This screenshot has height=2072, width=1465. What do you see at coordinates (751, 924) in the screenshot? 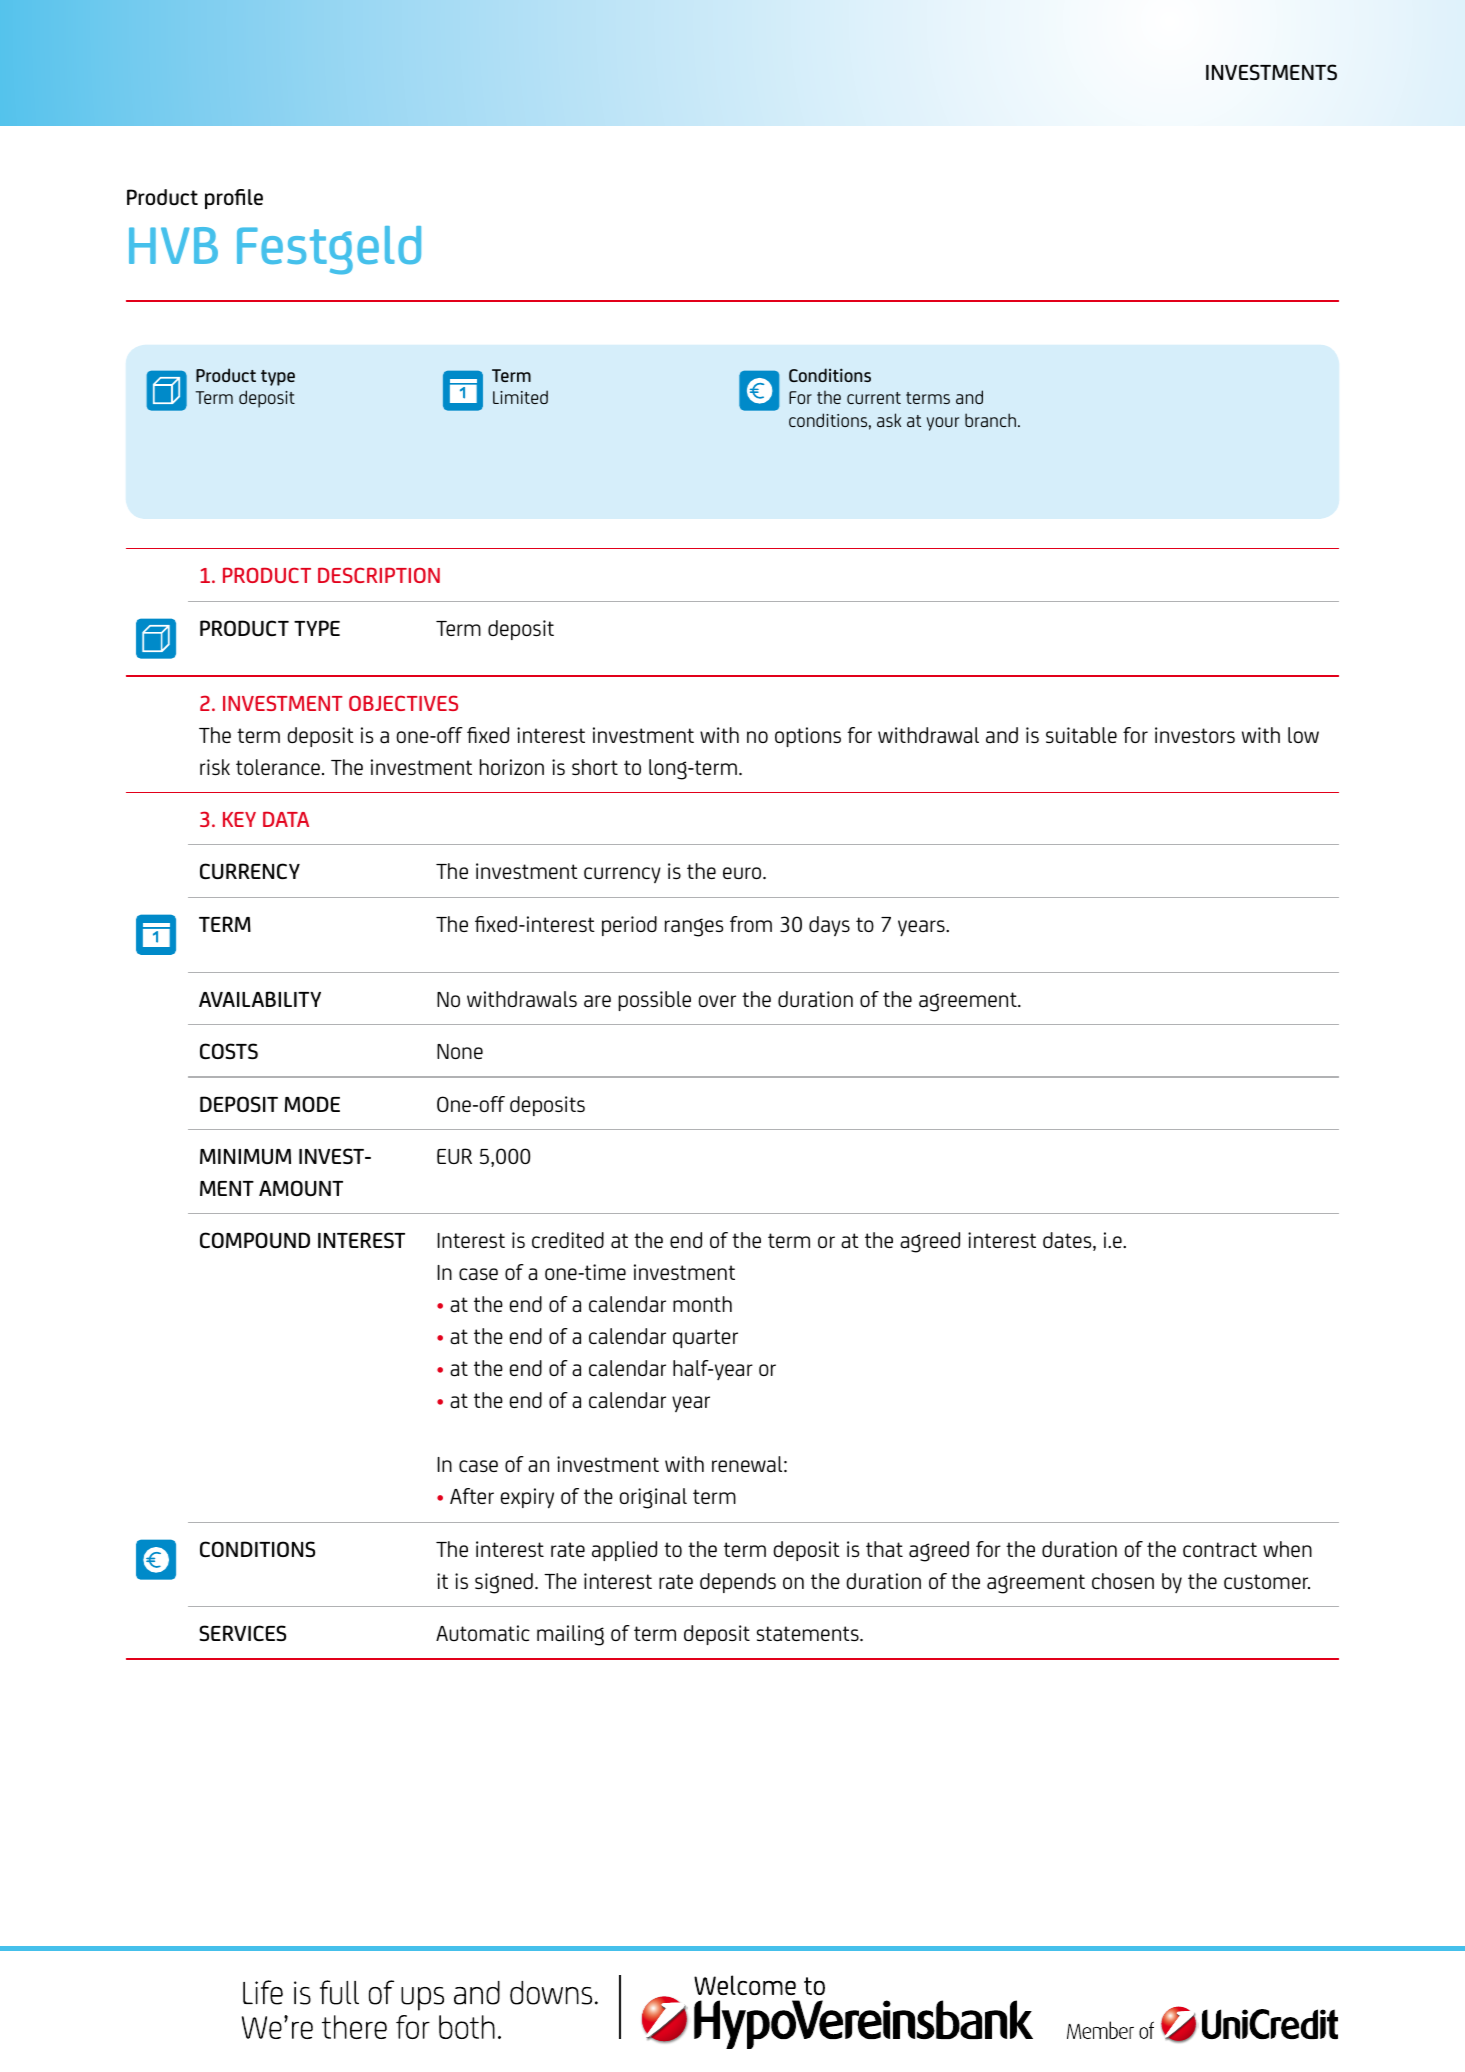
I see `from` at bounding box center [751, 924].
